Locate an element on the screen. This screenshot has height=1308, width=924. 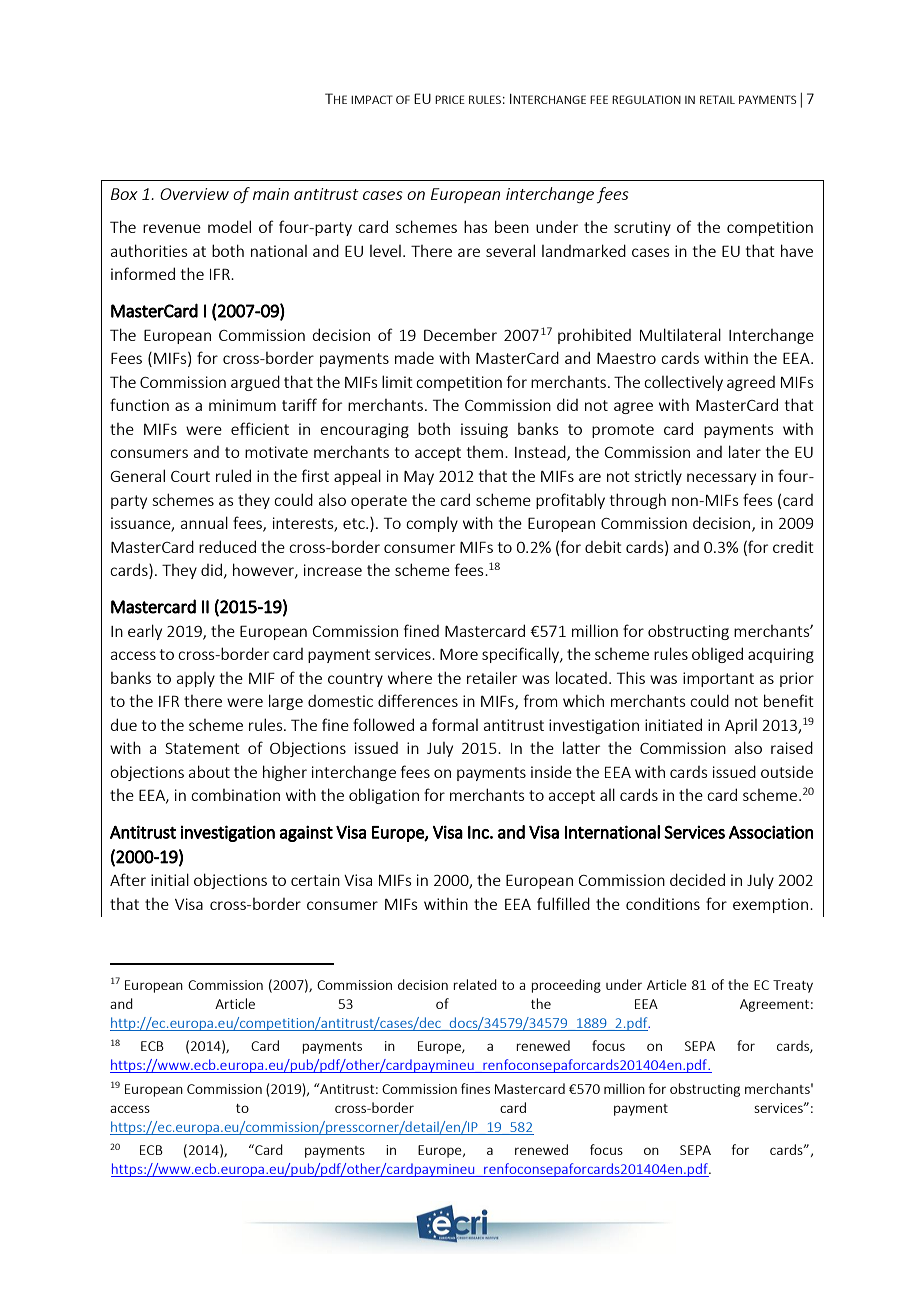
More is located at coordinates (459, 654).
